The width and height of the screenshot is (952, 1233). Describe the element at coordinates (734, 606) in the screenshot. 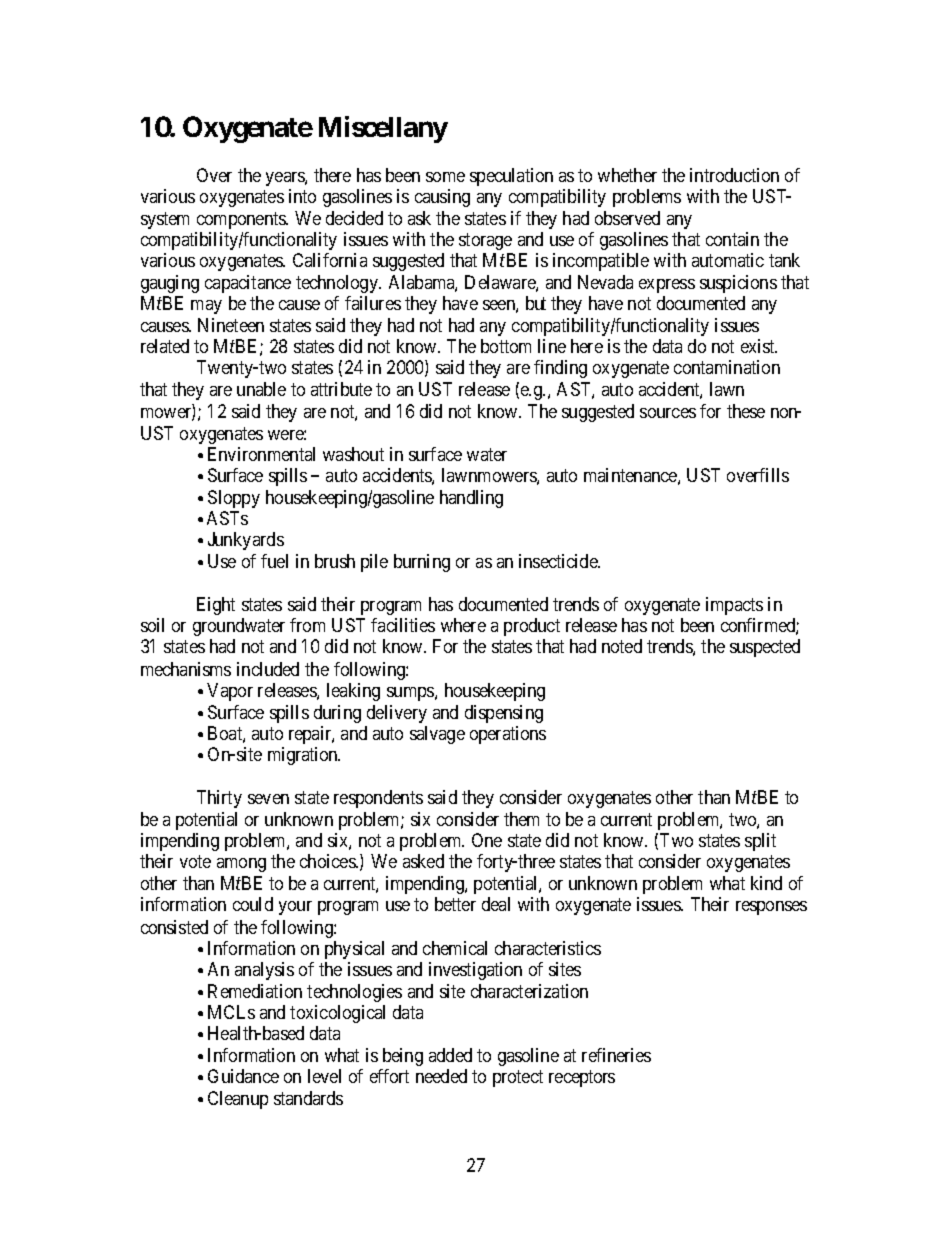

I see `impacts` at that location.
